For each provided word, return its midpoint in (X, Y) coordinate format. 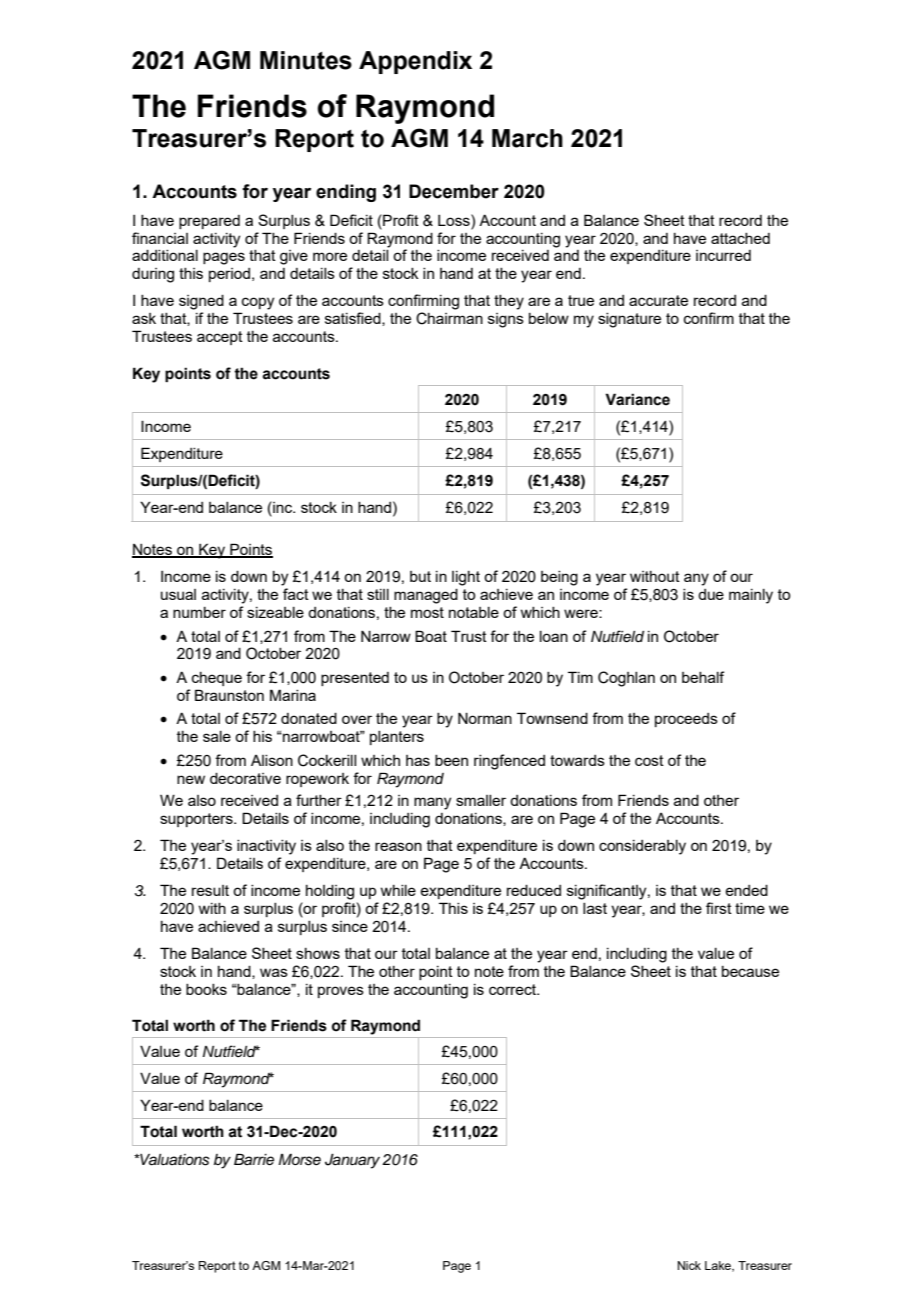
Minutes (306, 60)
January (352, 1161)
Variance (637, 399)
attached (740, 238)
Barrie (254, 1159)
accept (220, 338)
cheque (217, 679)
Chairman (449, 318)
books (206, 989)
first (719, 908)
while (398, 890)
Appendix (415, 62)
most (427, 612)
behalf (703, 677)
